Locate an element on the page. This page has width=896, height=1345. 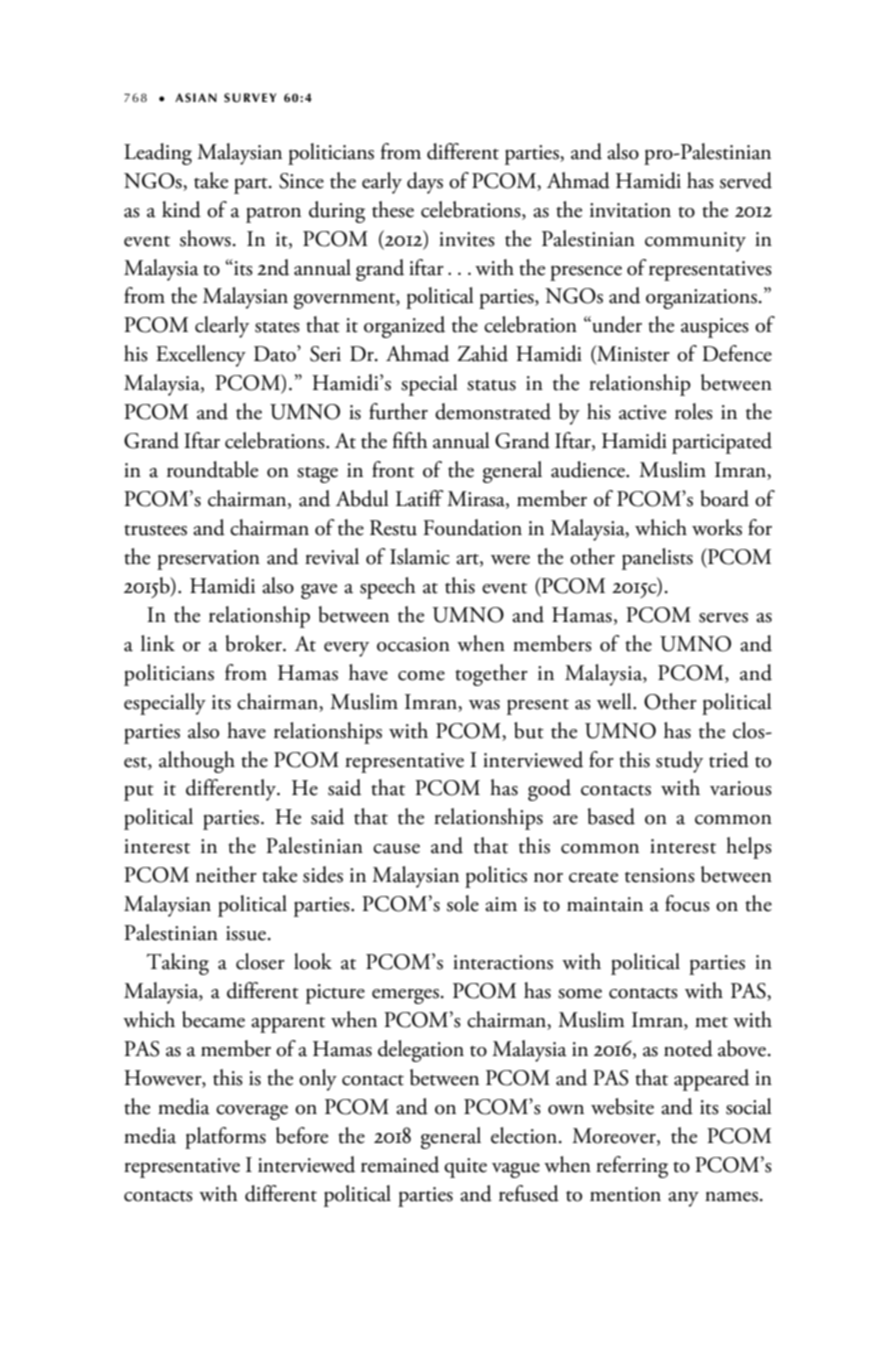
any is located at coordinates (683, 1199).
